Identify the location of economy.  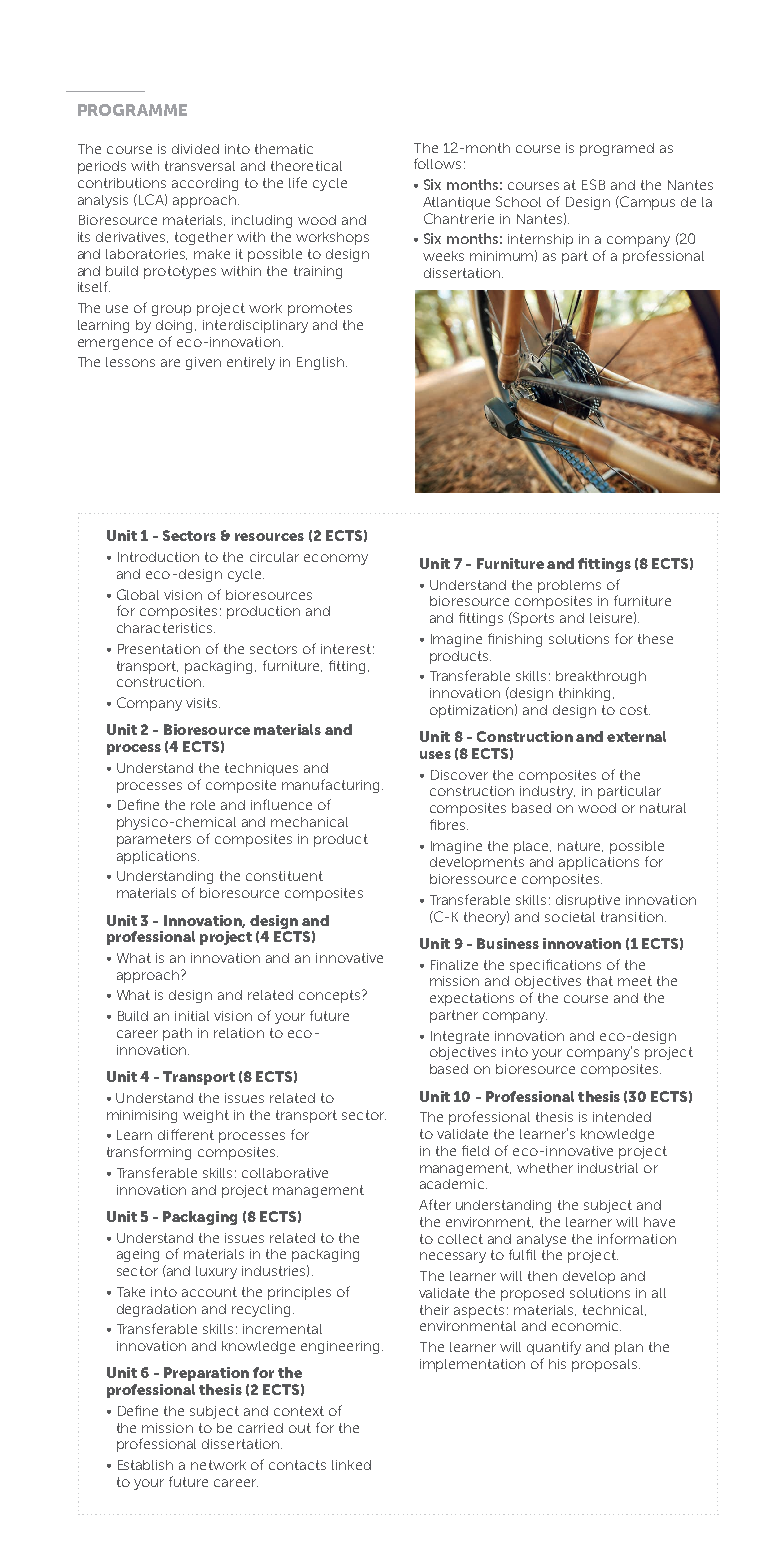
(336, 559).
